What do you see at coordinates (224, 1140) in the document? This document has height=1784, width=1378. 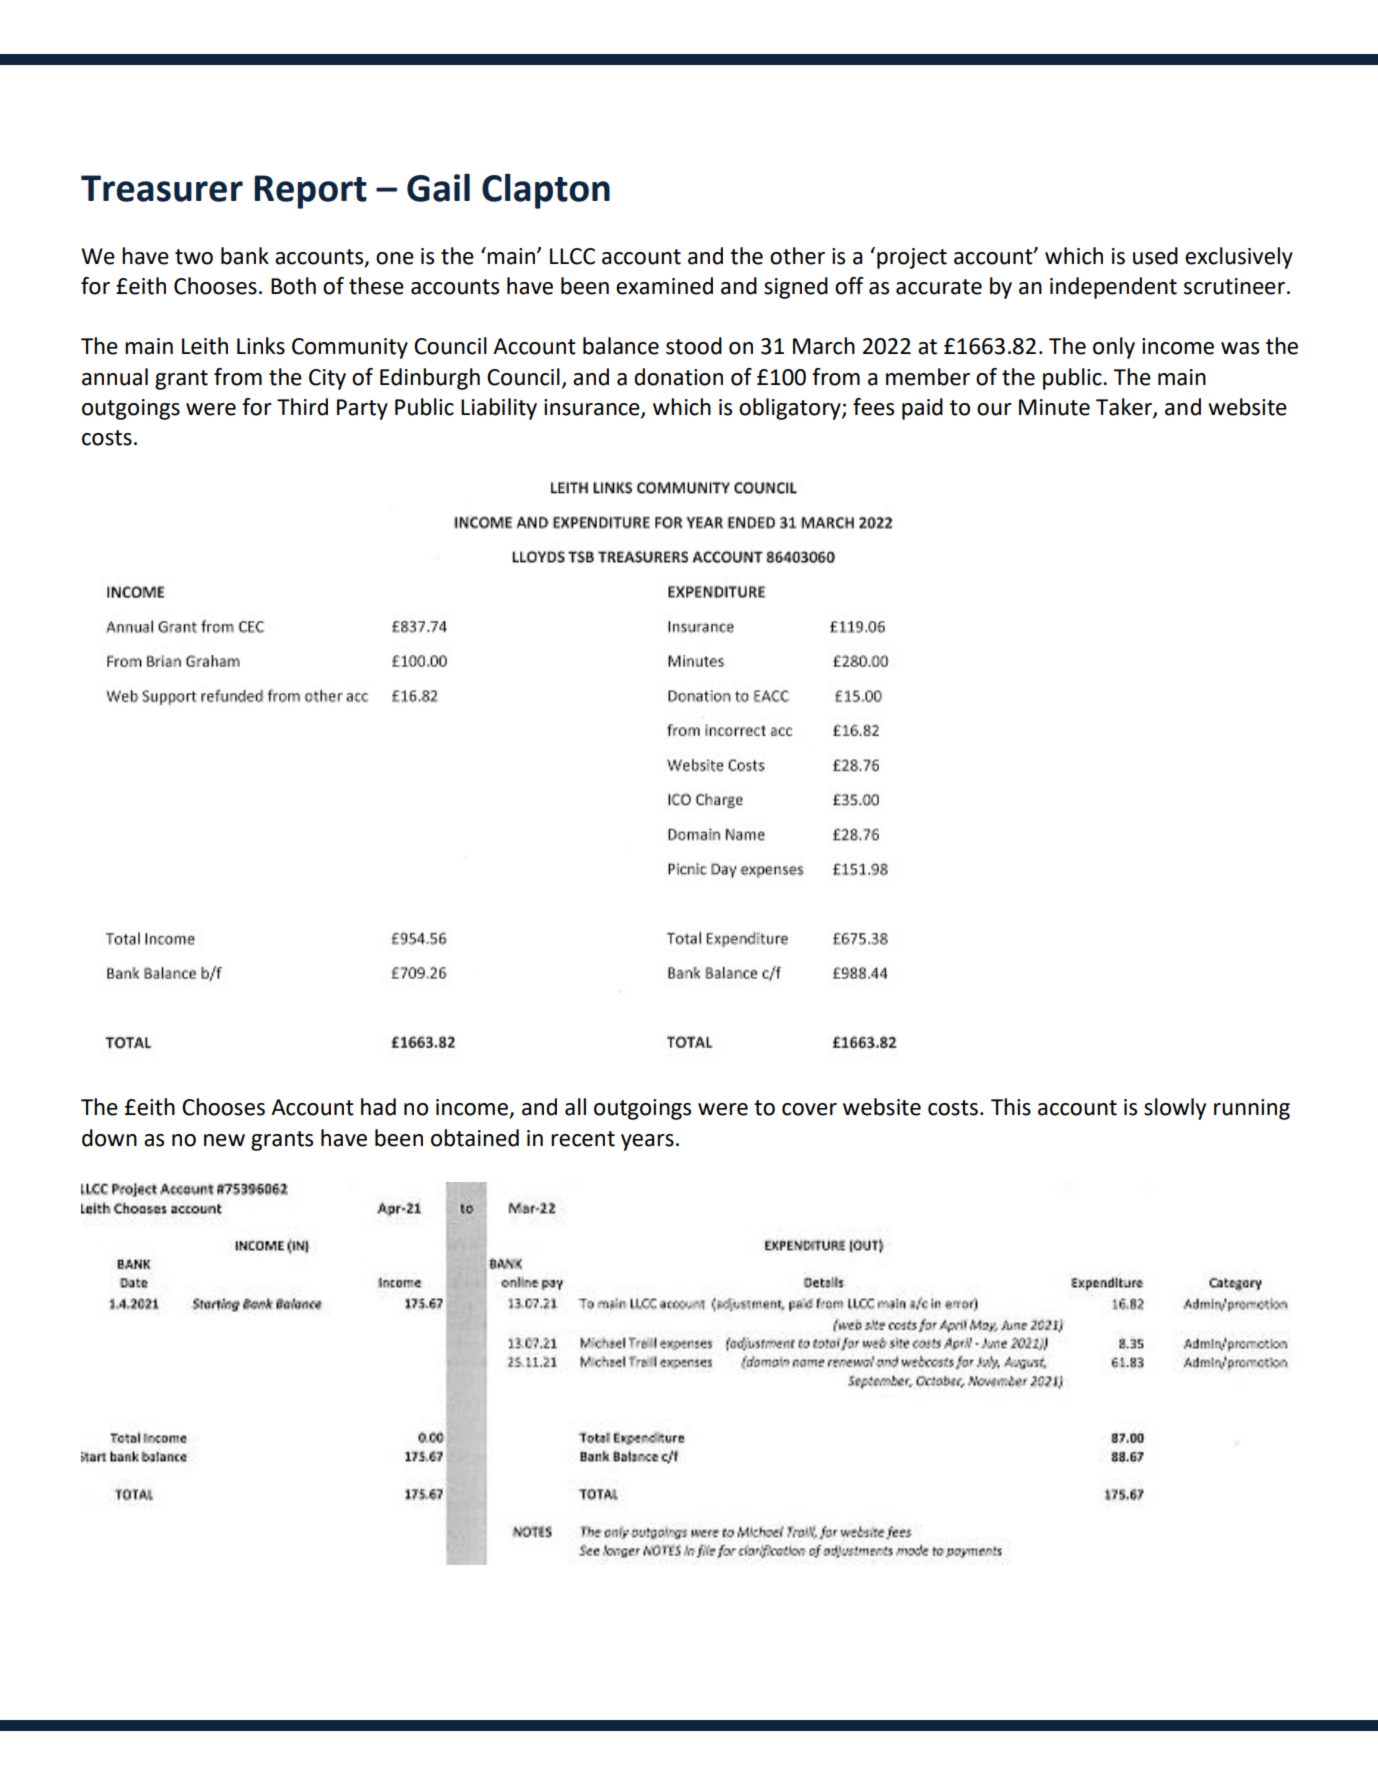 I see `new` at bounding box center [224, 1140].
